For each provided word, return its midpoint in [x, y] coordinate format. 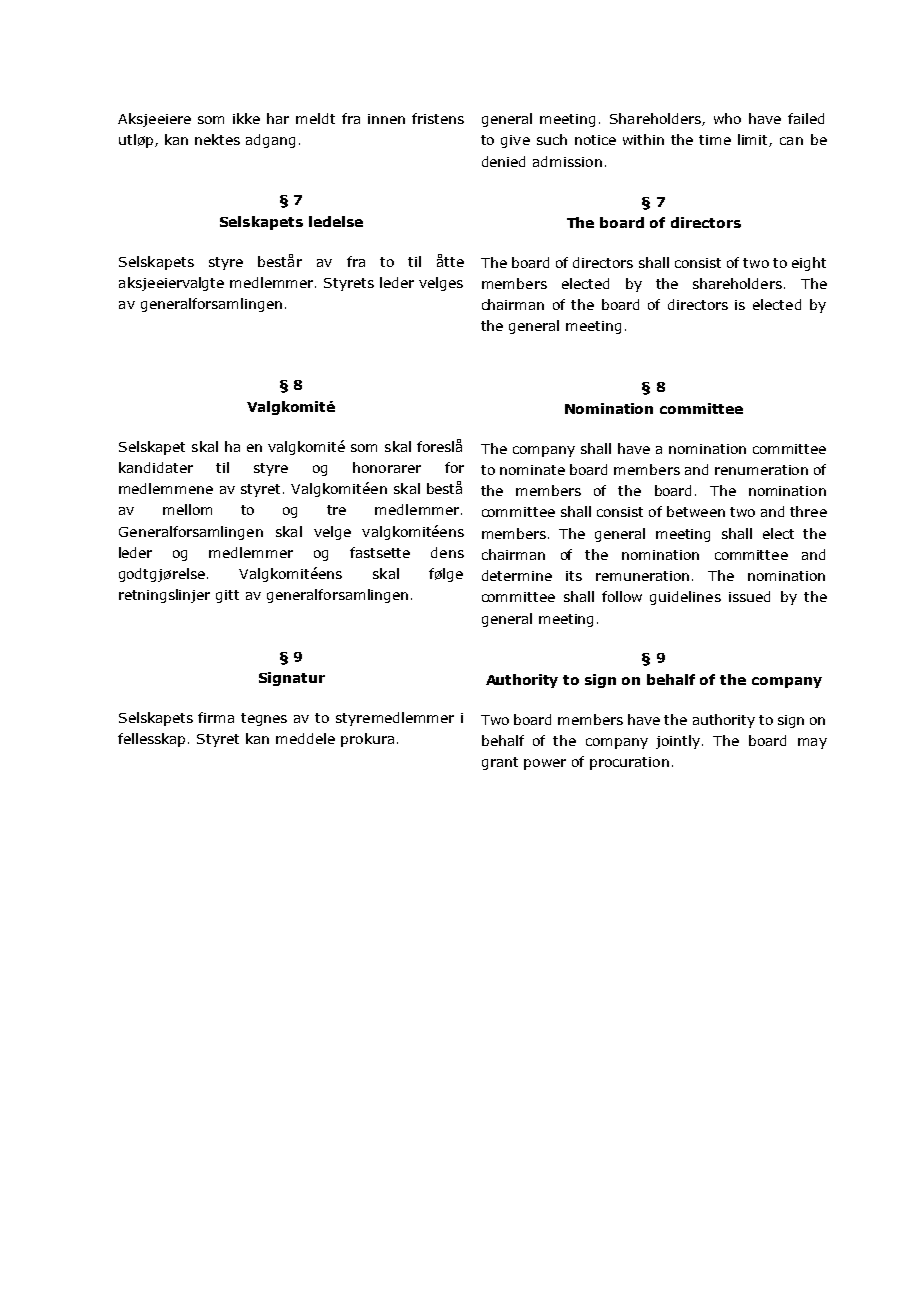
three [808, 511]
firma [216, 717]
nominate [532, 470]
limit [754, 140]
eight [809, 264]
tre [336, 510]
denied [503, 161]
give [515, 141]
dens [447, 552]
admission [567, 161]
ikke [246, 118]
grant [500, 763]
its [574, 576]
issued [749, 596]
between [696, 511]
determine [517, 575]
